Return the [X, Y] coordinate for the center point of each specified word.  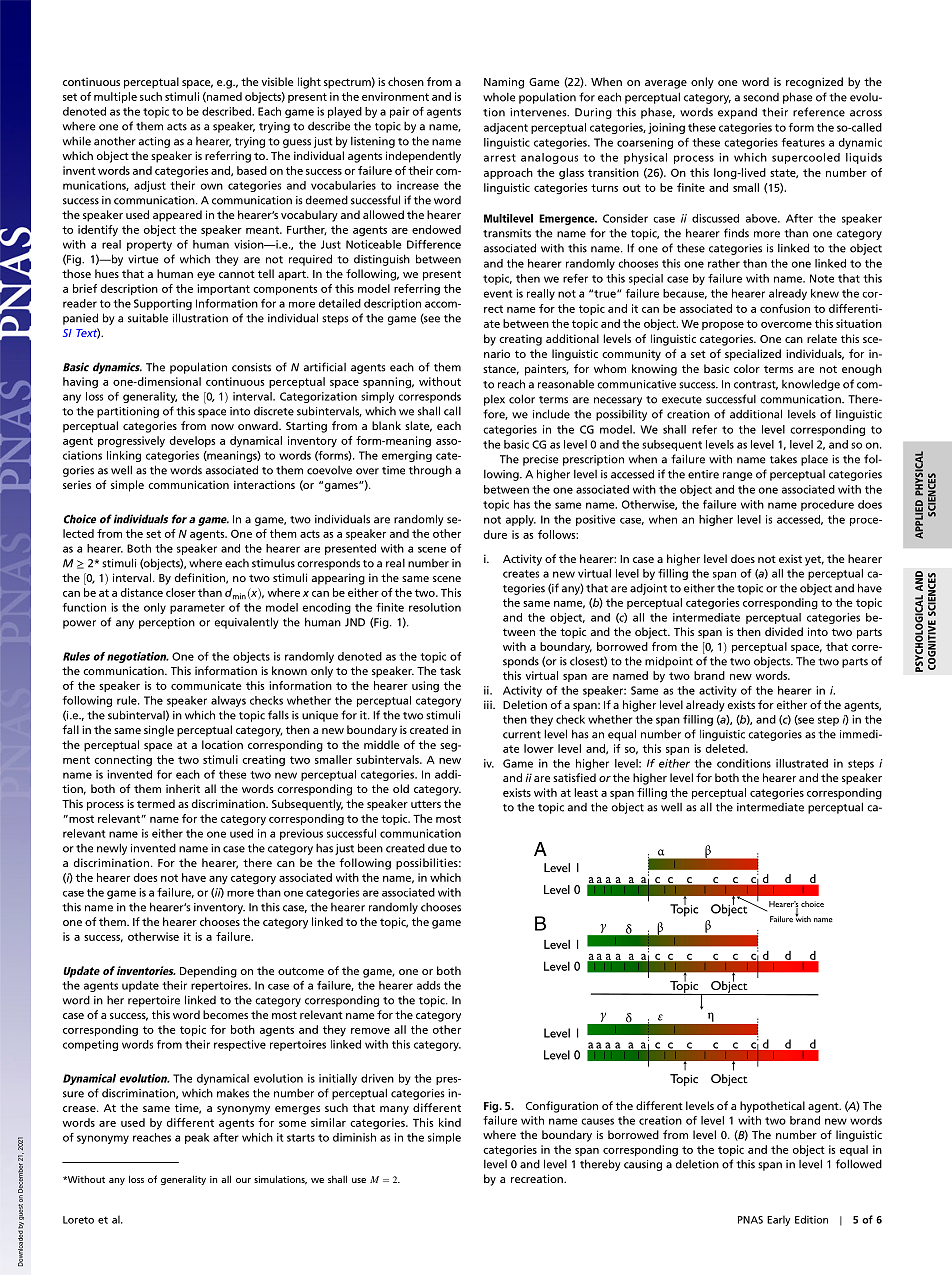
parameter [197, 609]
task [450, 670]
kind [450, 1122]
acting [154, 142]
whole [499, 97]
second [761, 97]
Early [778, 1220]
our [243, 1180]
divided [784, 631]
